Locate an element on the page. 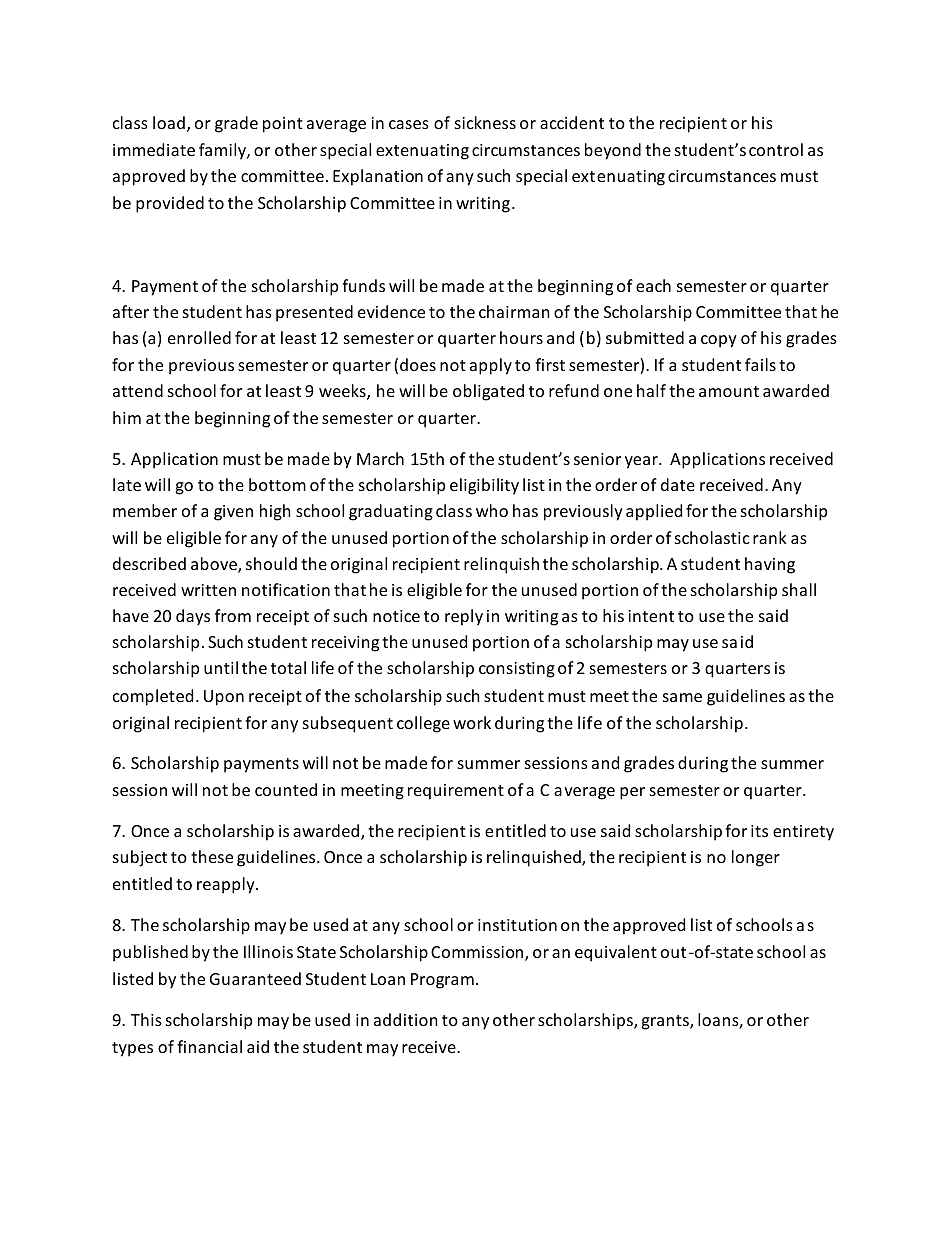 Image resolution: width=952 pixels, height=1233 pixels. control is located at coordinates (776, 149).
